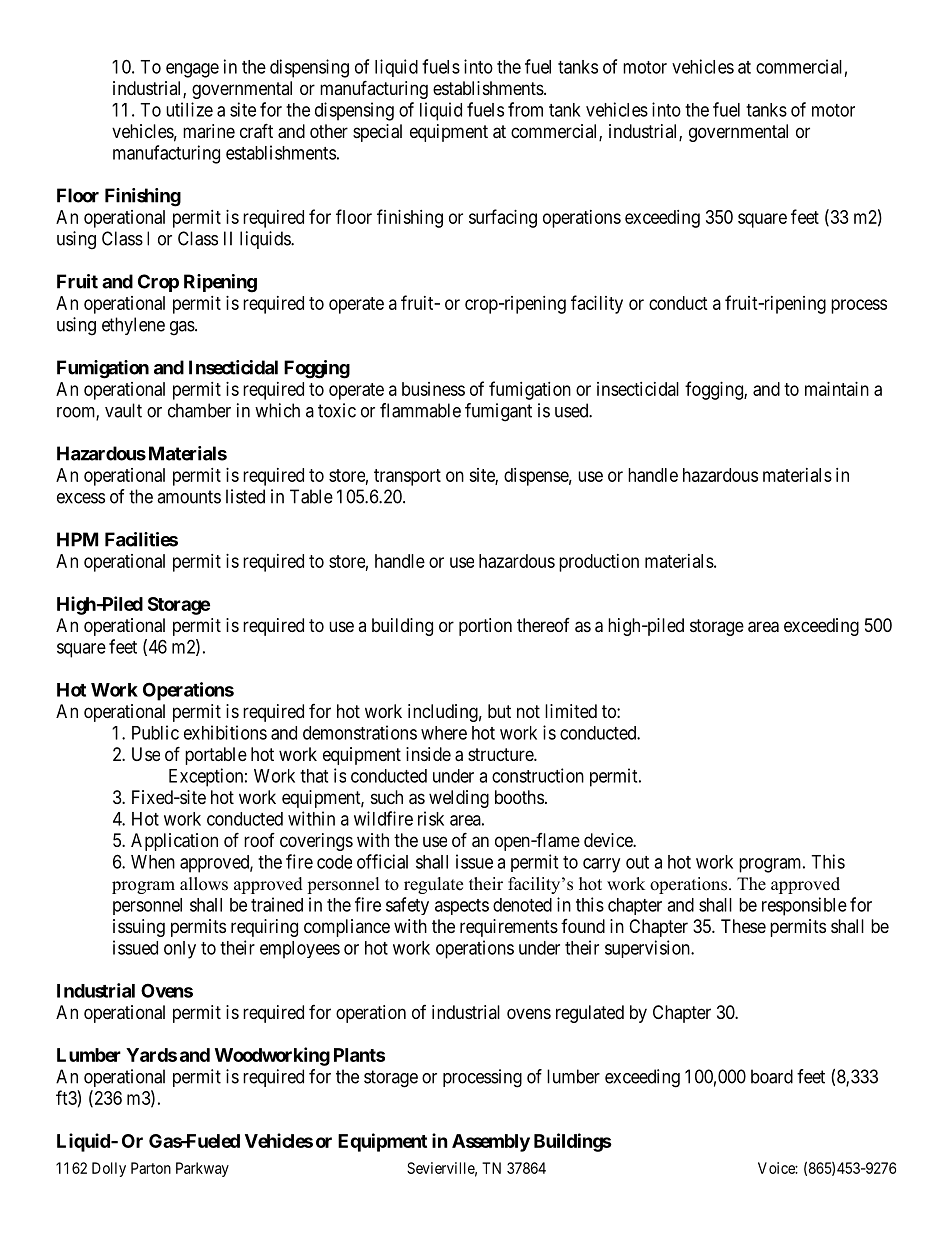 The height and width of the screenshot is (1233, 952). What do you see at coordinates (491, 1143) in the screenshot?
I see `Assembly` at bounding box center [491, 1143].
